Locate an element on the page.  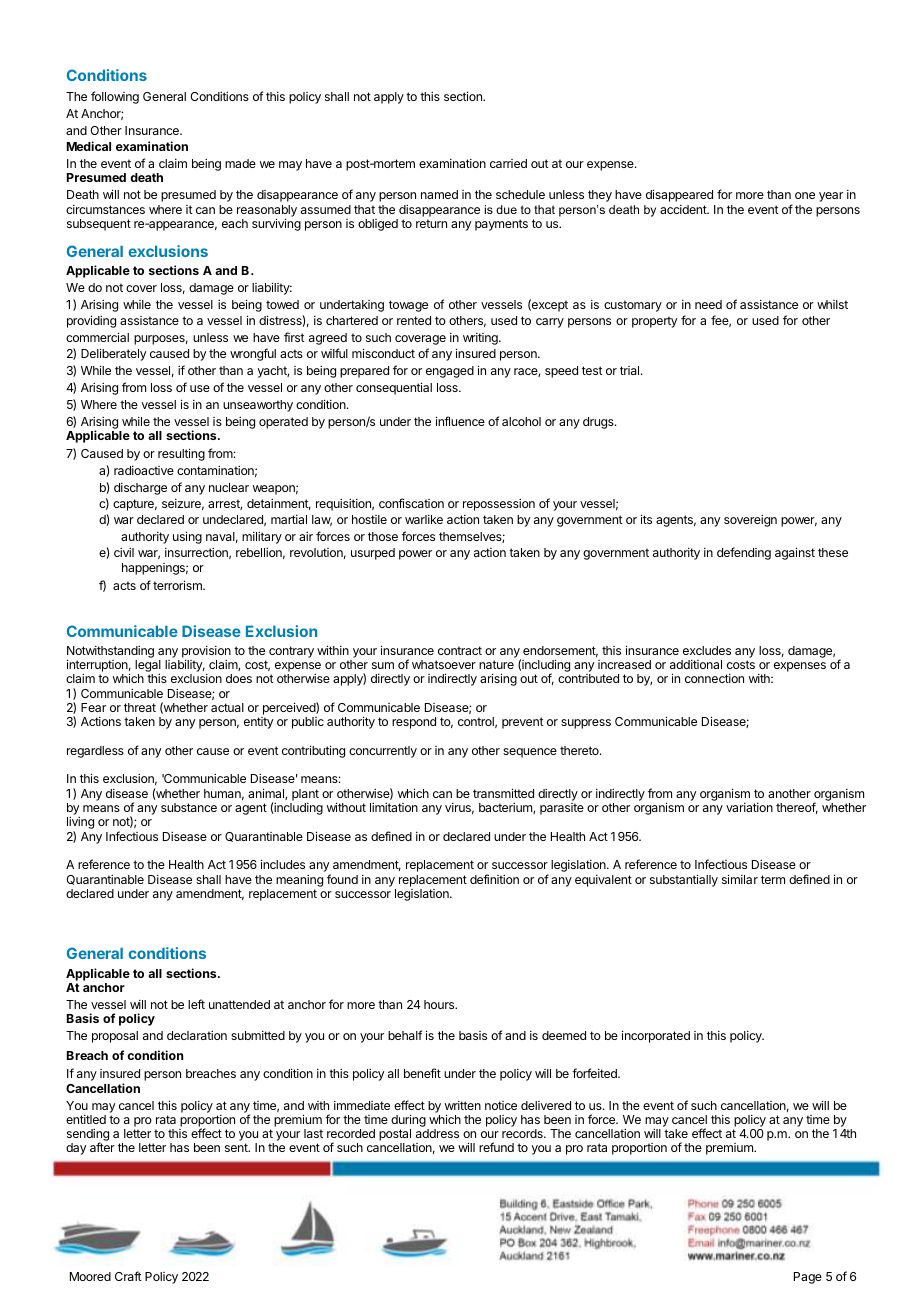
connection is located at coordinates (714, 678).
